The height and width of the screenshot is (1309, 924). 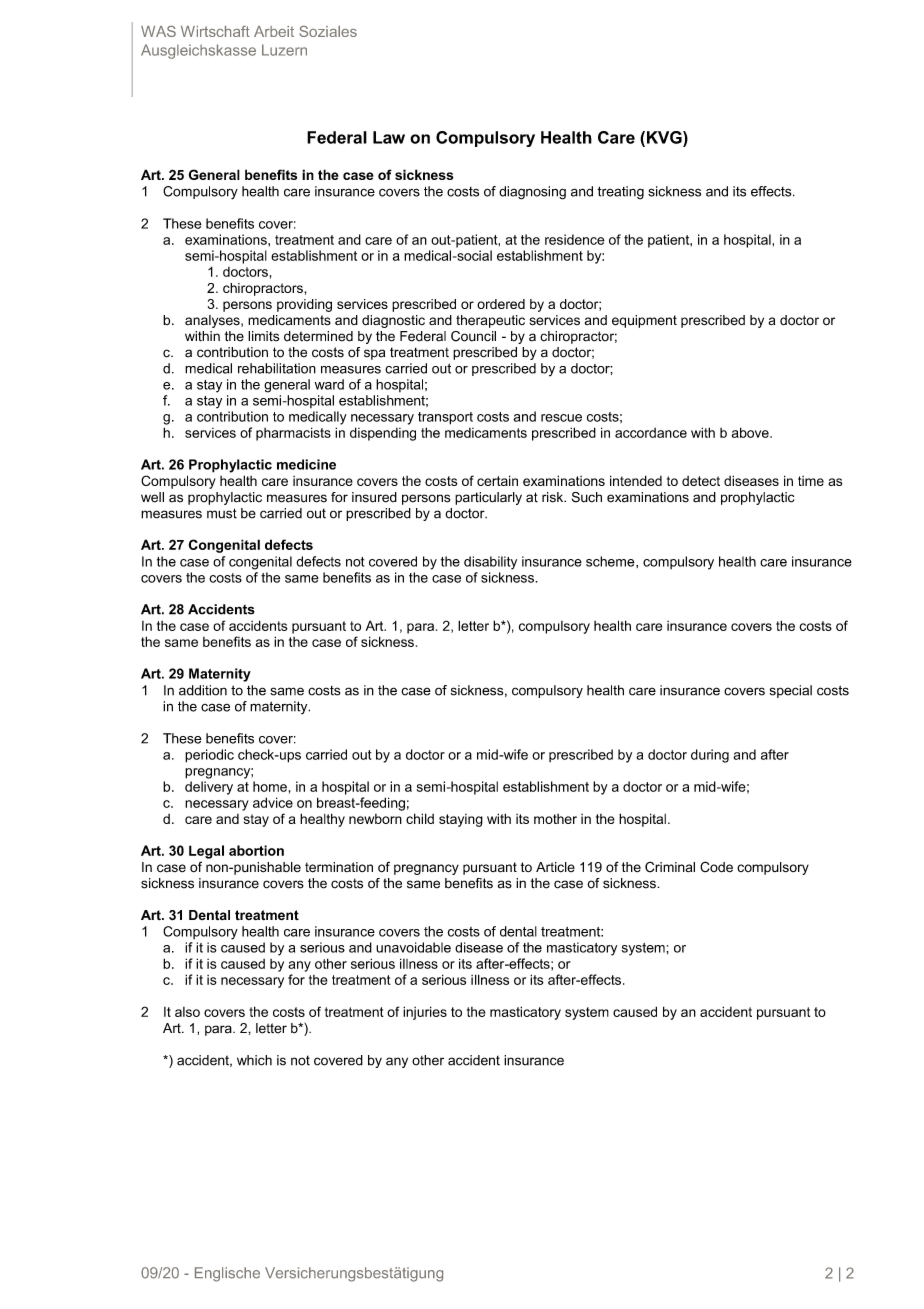 What do you see at coordinates (790, 691) in the screenshot?
I see `special` at bounding box center [790, 691].
